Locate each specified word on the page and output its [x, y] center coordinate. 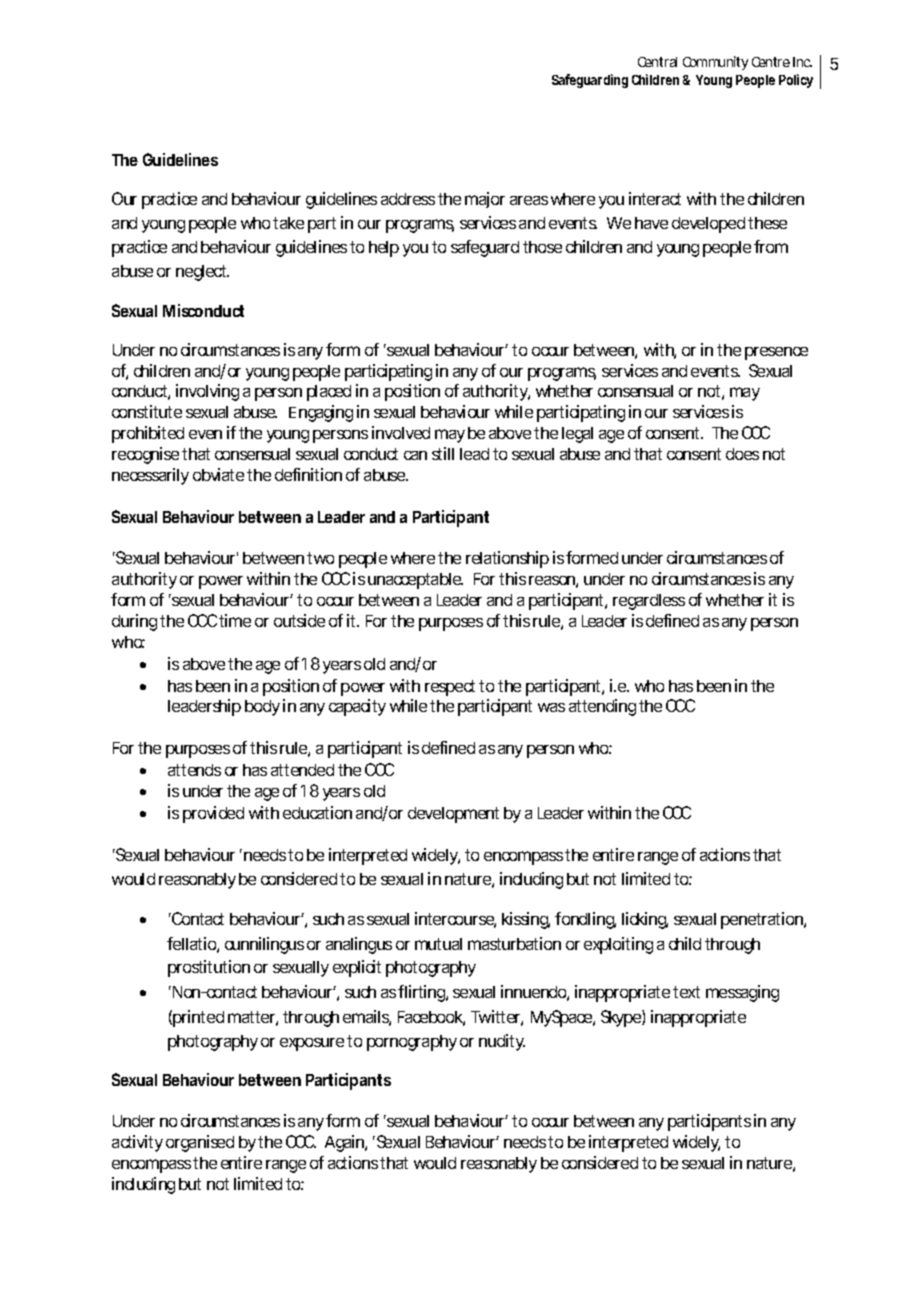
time [235, 620]
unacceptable [415, 581]
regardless [649, 602]
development [453, 815]
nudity [502, 1042]
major [485, 200]
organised [200, 1143]
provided [213, 814]
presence [776, 353]
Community [715, 63]
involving [207, 392]
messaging [742, 993]
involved [401, 432]
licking [645, 920]
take [288, 223]
